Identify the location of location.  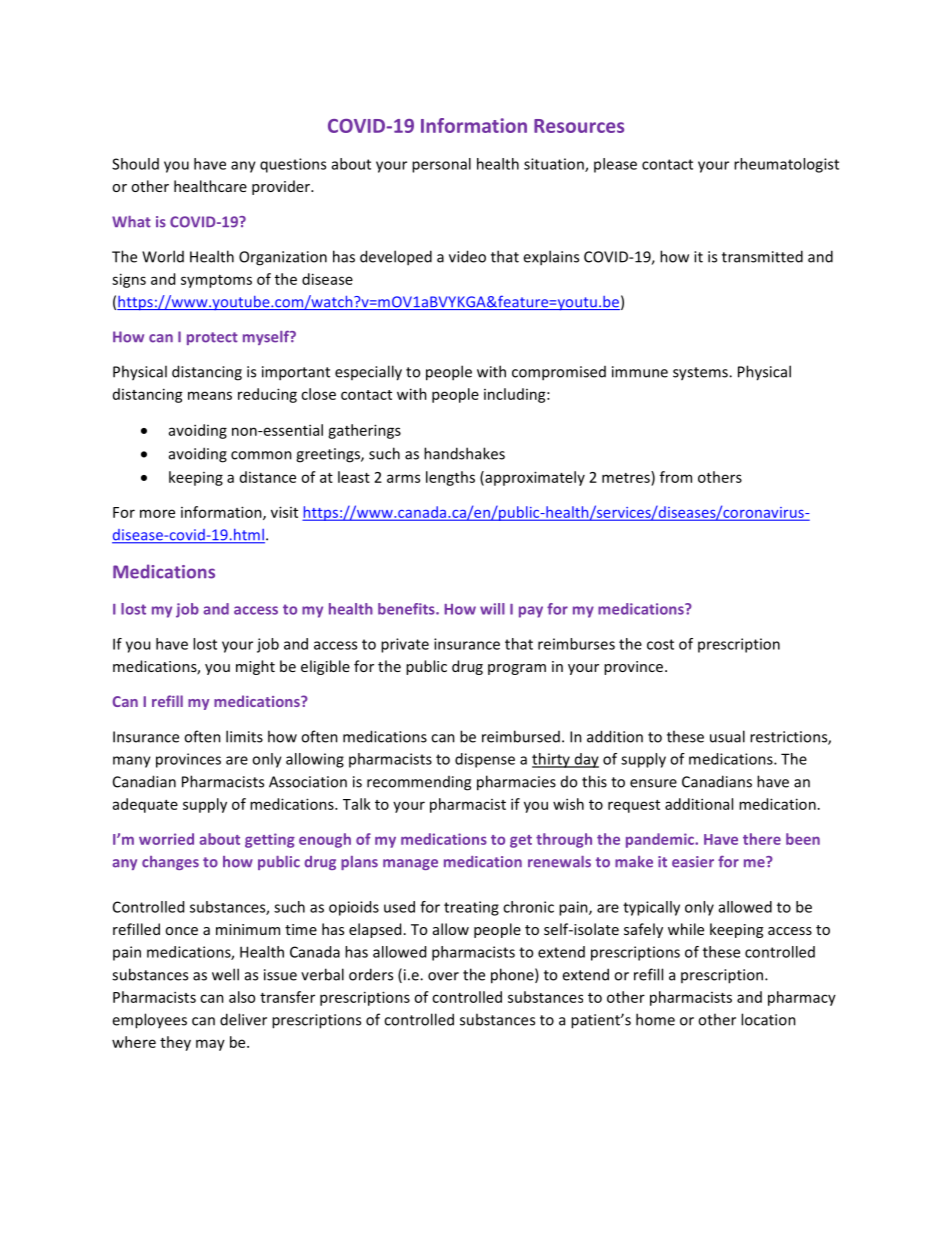
(768, 1019).
